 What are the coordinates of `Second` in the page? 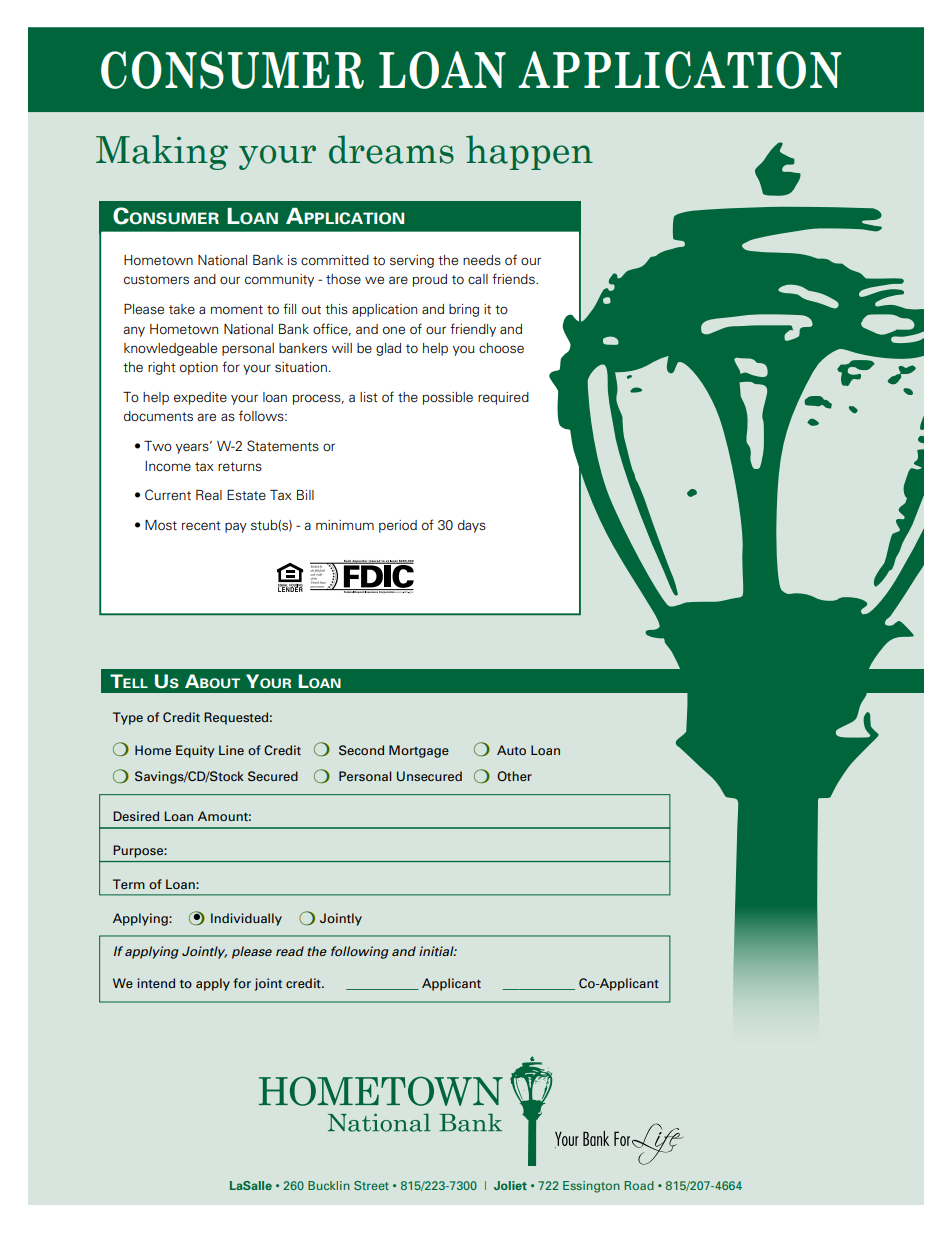 It's located at (361, 750).
